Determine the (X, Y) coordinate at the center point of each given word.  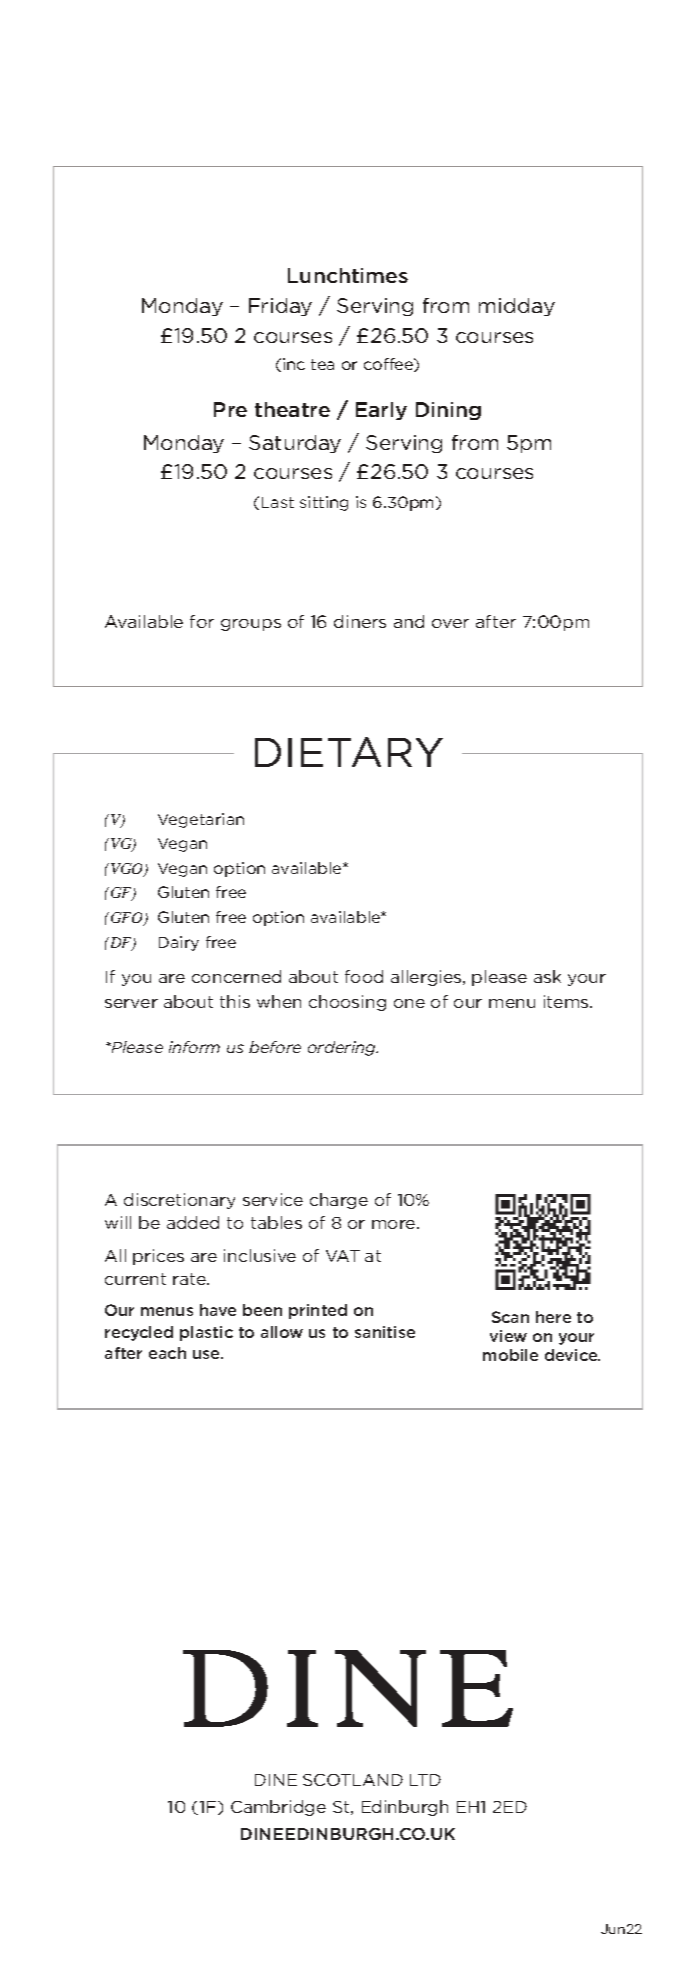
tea (322, 364)
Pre (230, 409)
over (450, 623)
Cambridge (278, 1808)
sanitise (385, 1332)
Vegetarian (201, 820)
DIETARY (349, 752)
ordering (343, 1048)
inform (194, 1047)
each (167, 1353)
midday (517, 307)
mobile (510, 1355)
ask (547, 976)
